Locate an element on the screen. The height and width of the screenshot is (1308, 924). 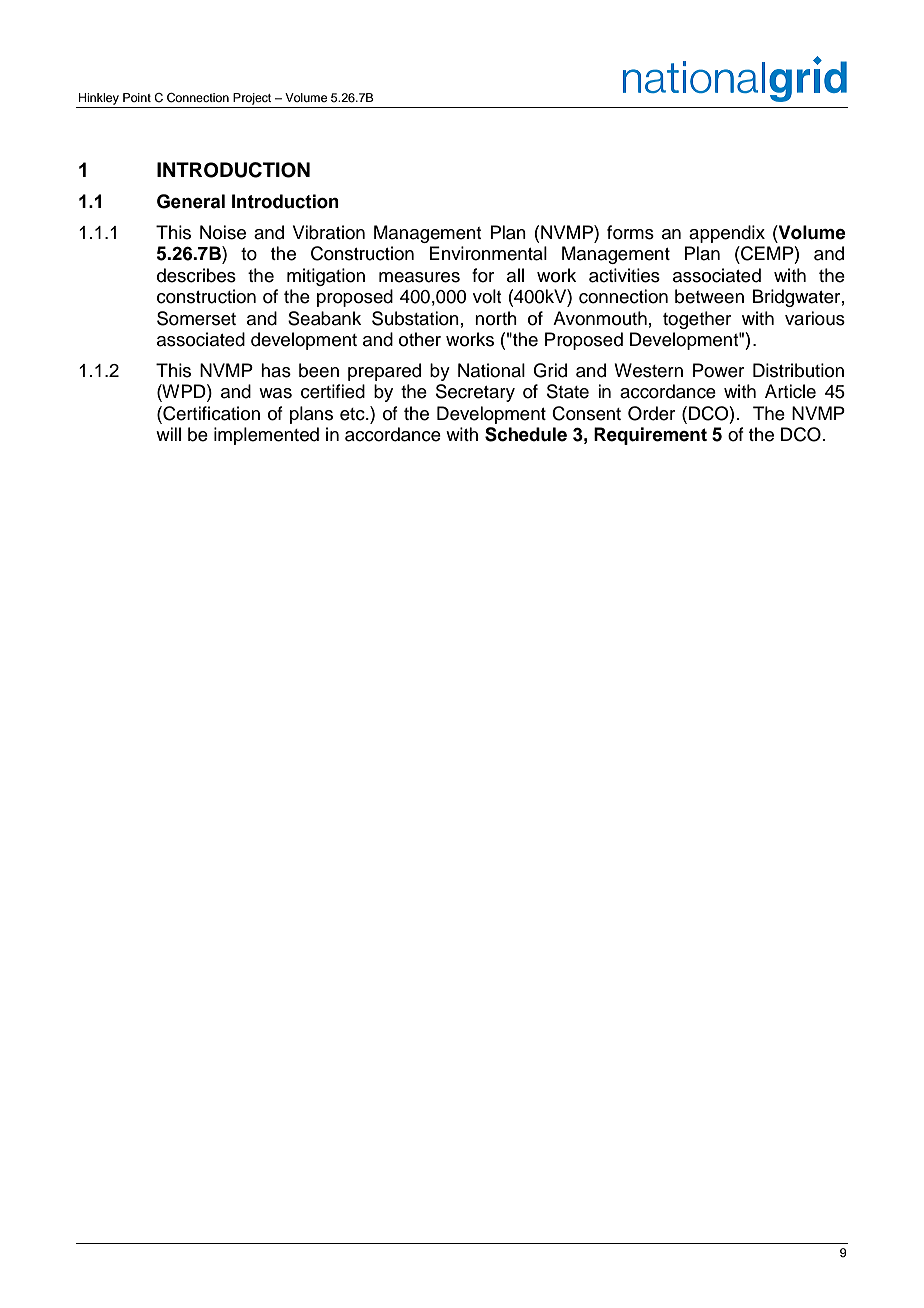
Schedule is located at coordinates (526, 434).
